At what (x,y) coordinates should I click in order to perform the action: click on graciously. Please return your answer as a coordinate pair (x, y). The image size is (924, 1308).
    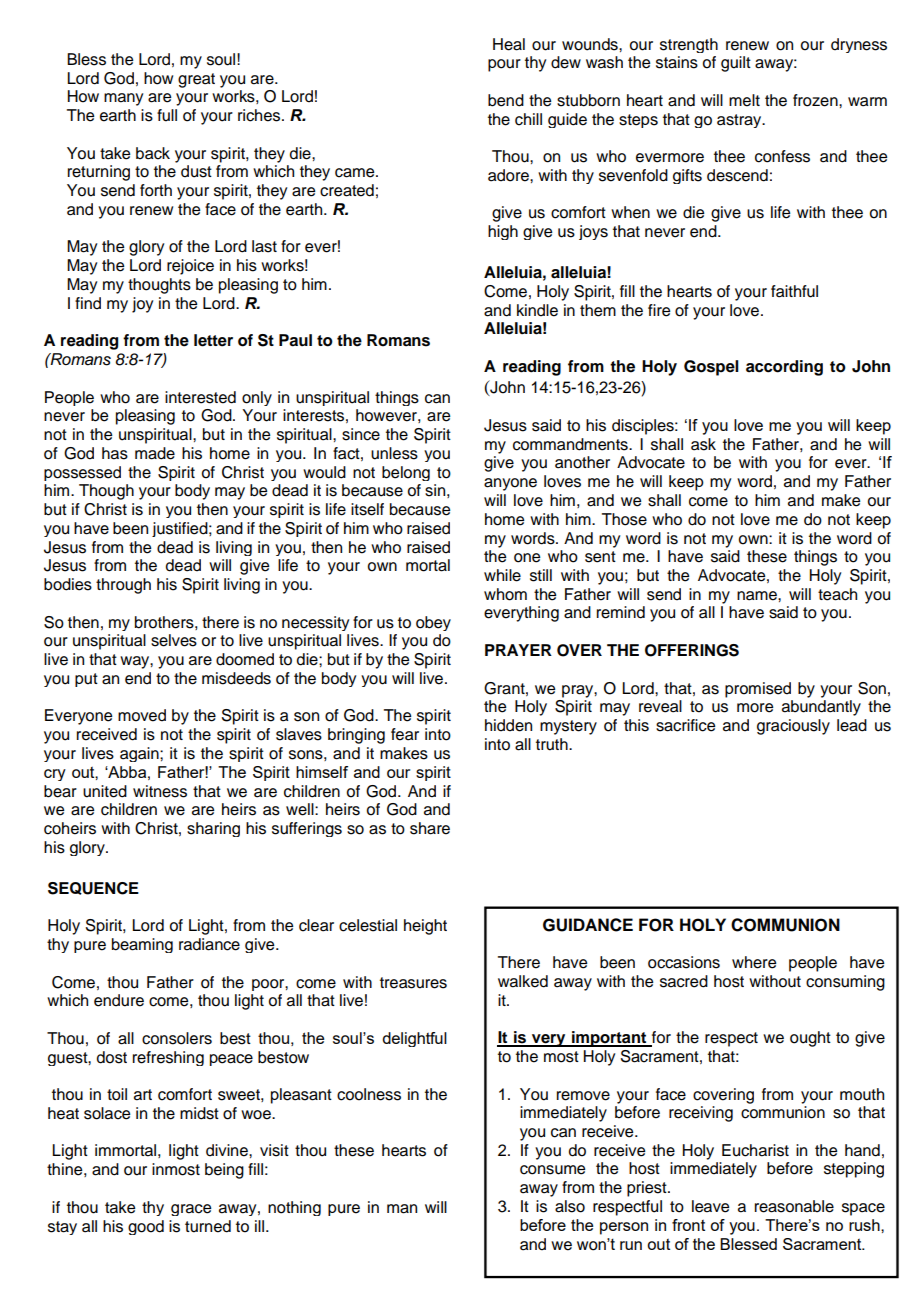
    Looking at the image, I should click on (793, 727).
